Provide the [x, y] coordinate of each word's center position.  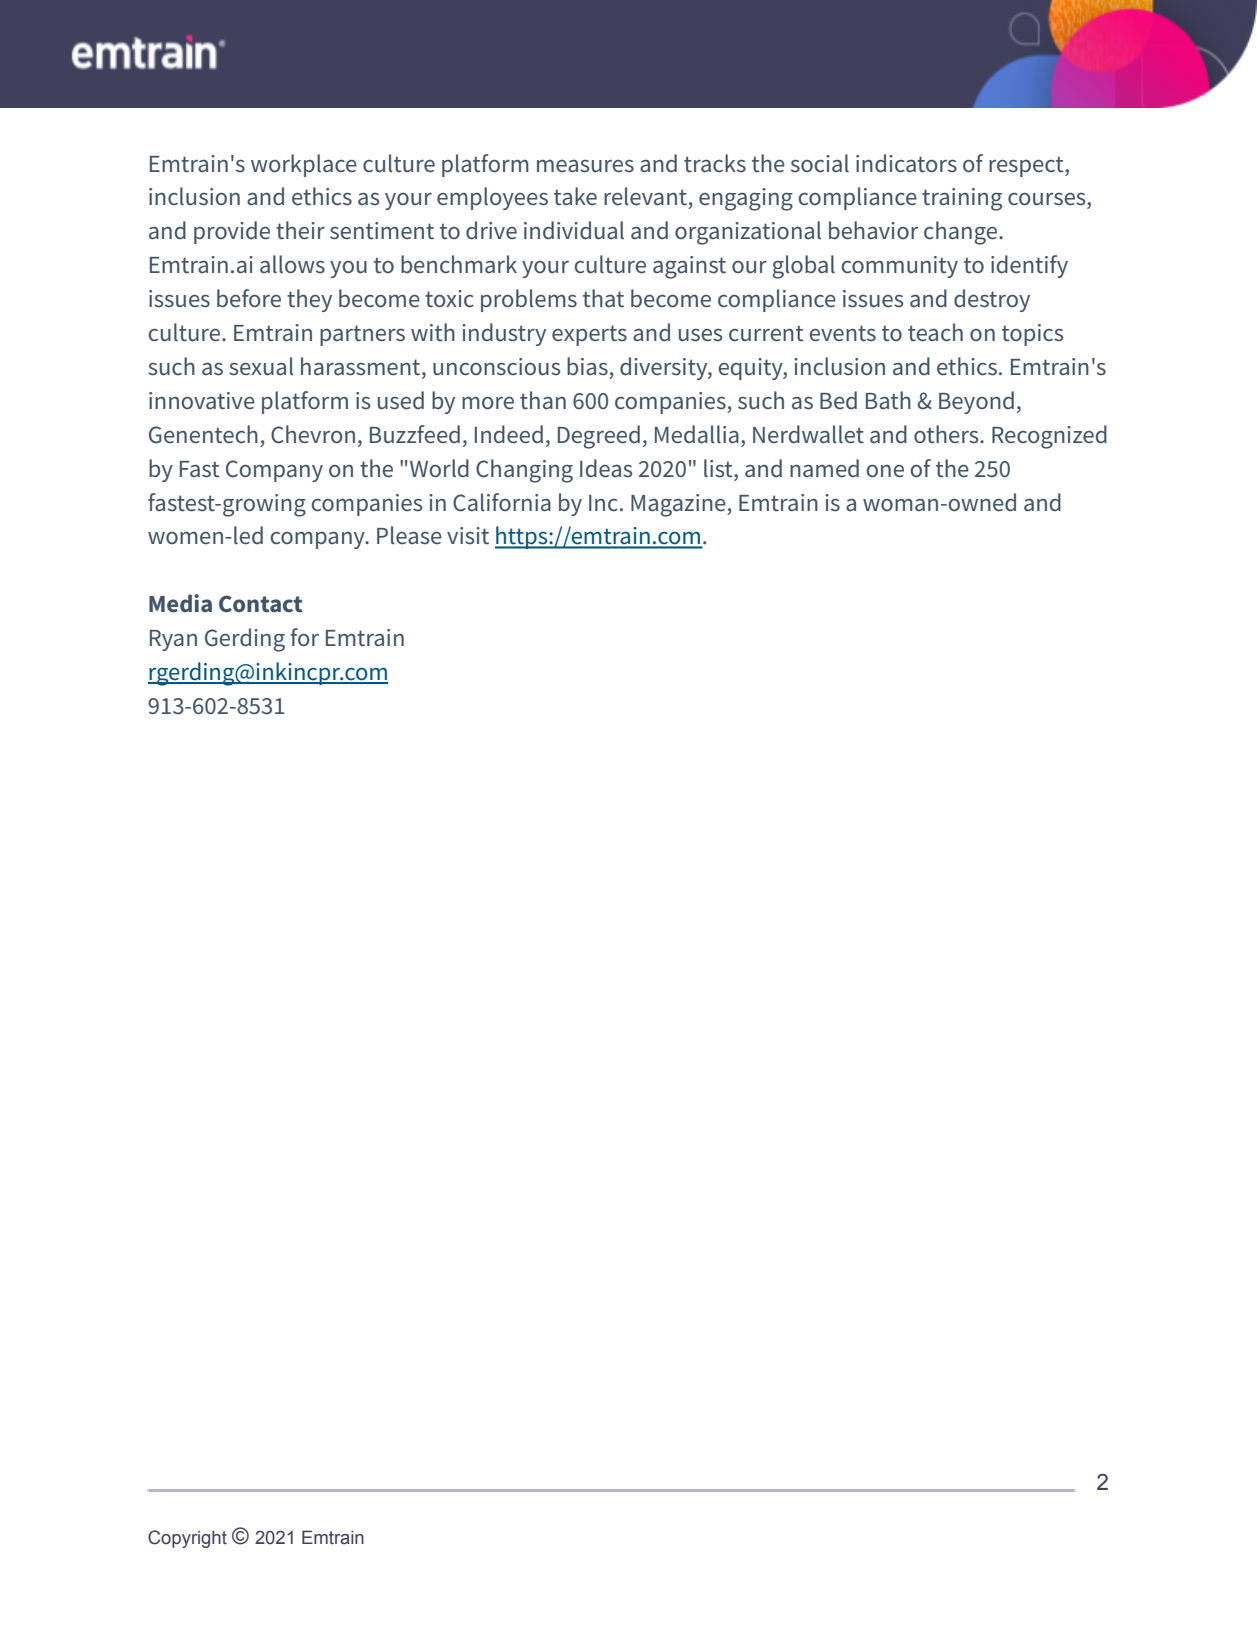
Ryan [173, 640]
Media [180, 603]
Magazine [679, 505]
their [300, 230]
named [824, 468]
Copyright [187, 1539]
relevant [645, 196]
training [962, 199]
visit [468, 536]
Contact [261, 604]
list [719, 468]
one [885, 471]
